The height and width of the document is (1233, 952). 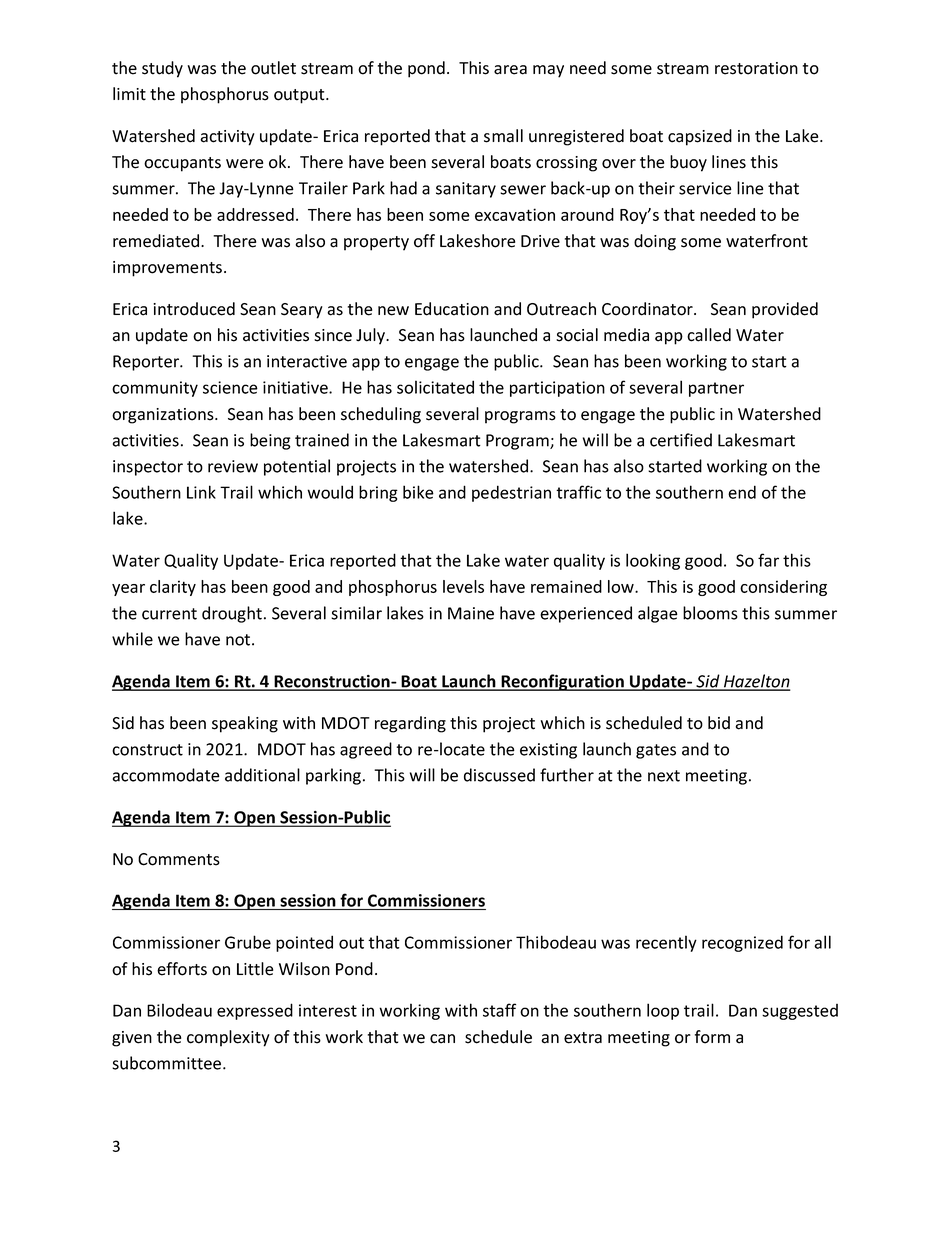 I want to click on called, so click(x=709, y=335).
